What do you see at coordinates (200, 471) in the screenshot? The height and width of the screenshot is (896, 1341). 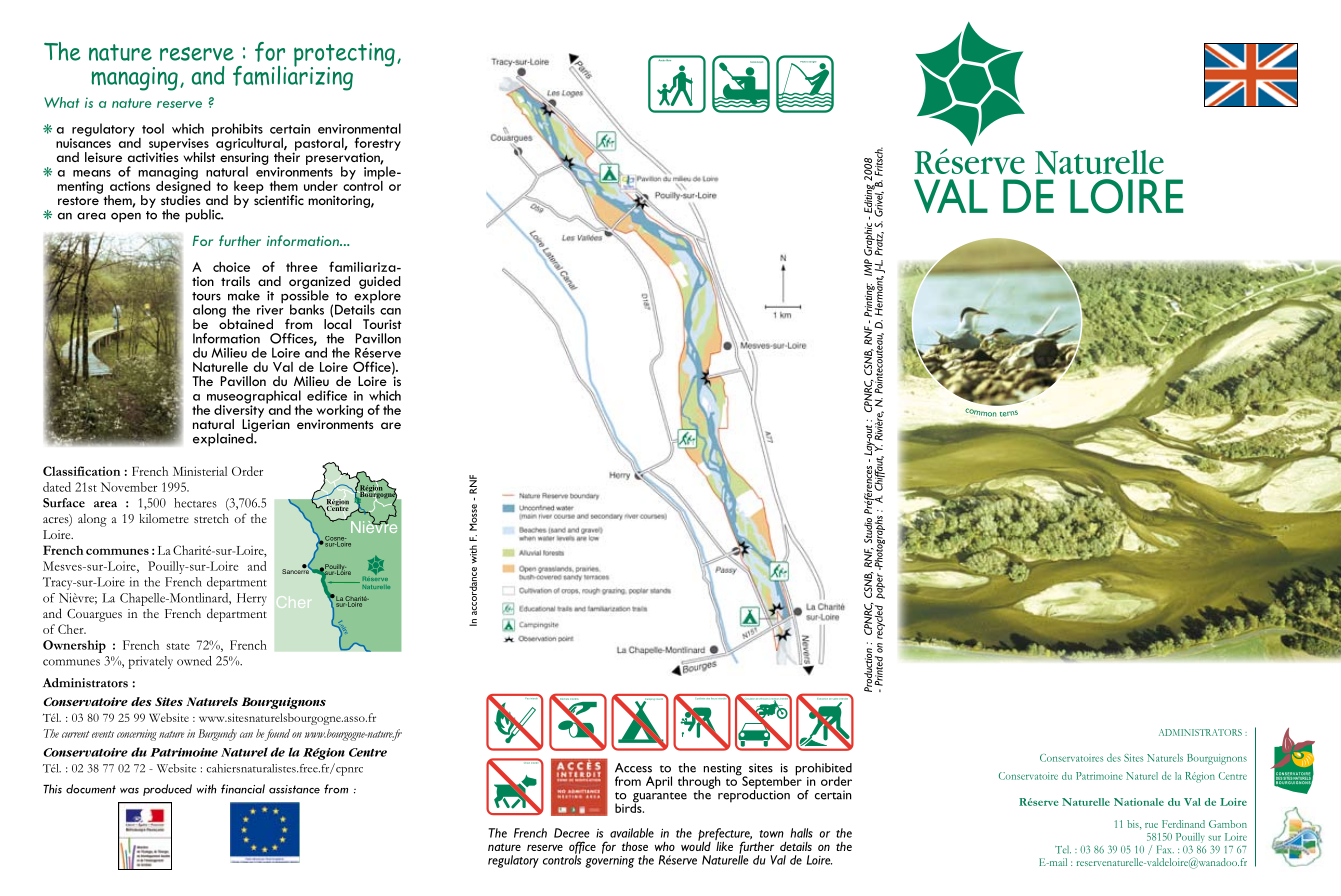 I see `Ministerial` at bounding box center [200, 471].
